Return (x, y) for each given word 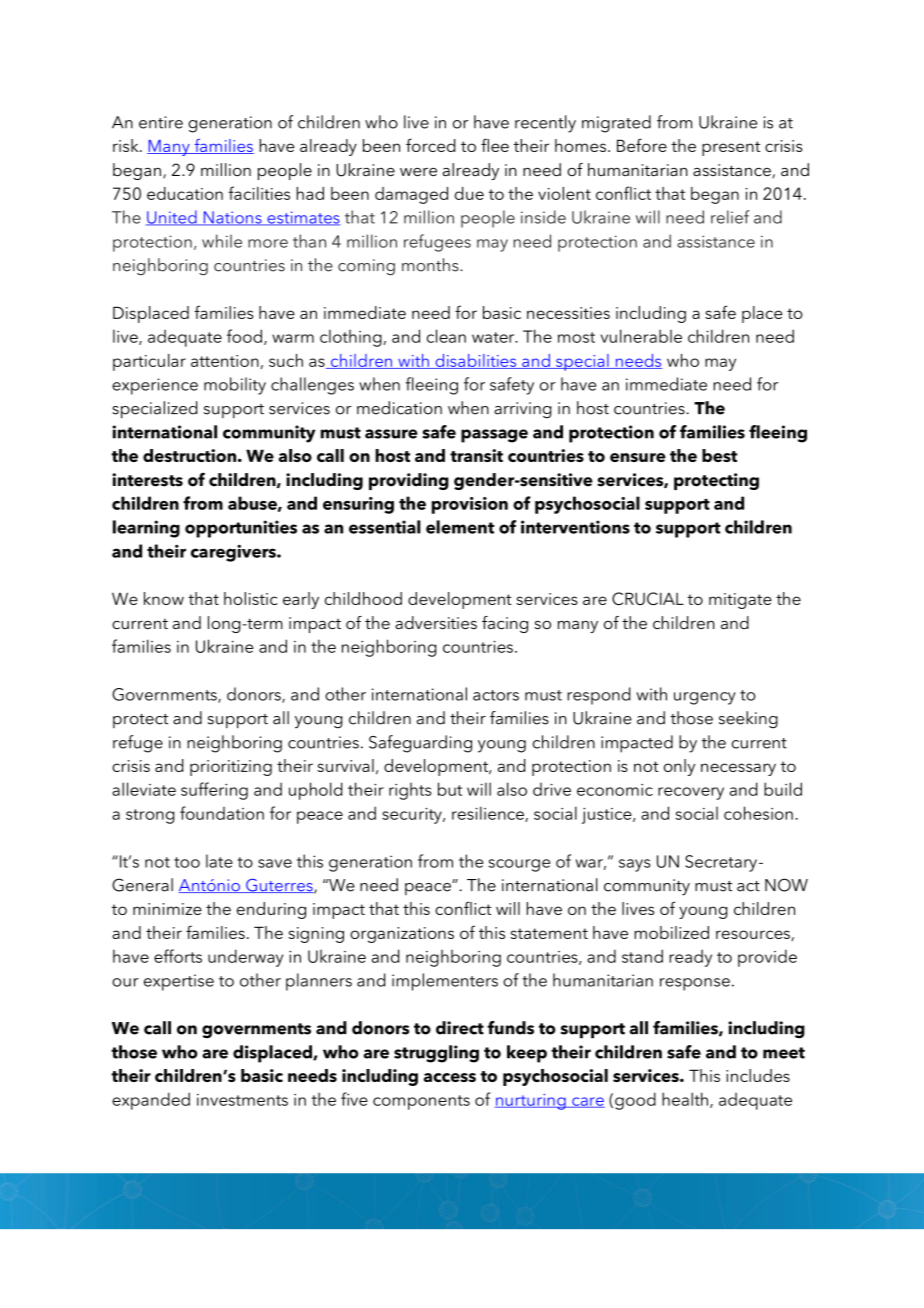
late (219, 861)
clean (446, 336)
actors (496, 695)
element (460, 527)
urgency (705, 698)
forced (430, 145)
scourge (519, 865)
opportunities (241, 529)
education (185, 193)
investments (242, 1100)
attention (225, 361)
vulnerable (641, 336)
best (719, 455)
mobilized (671, 932)
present (731, 148)
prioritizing (231, 768)
